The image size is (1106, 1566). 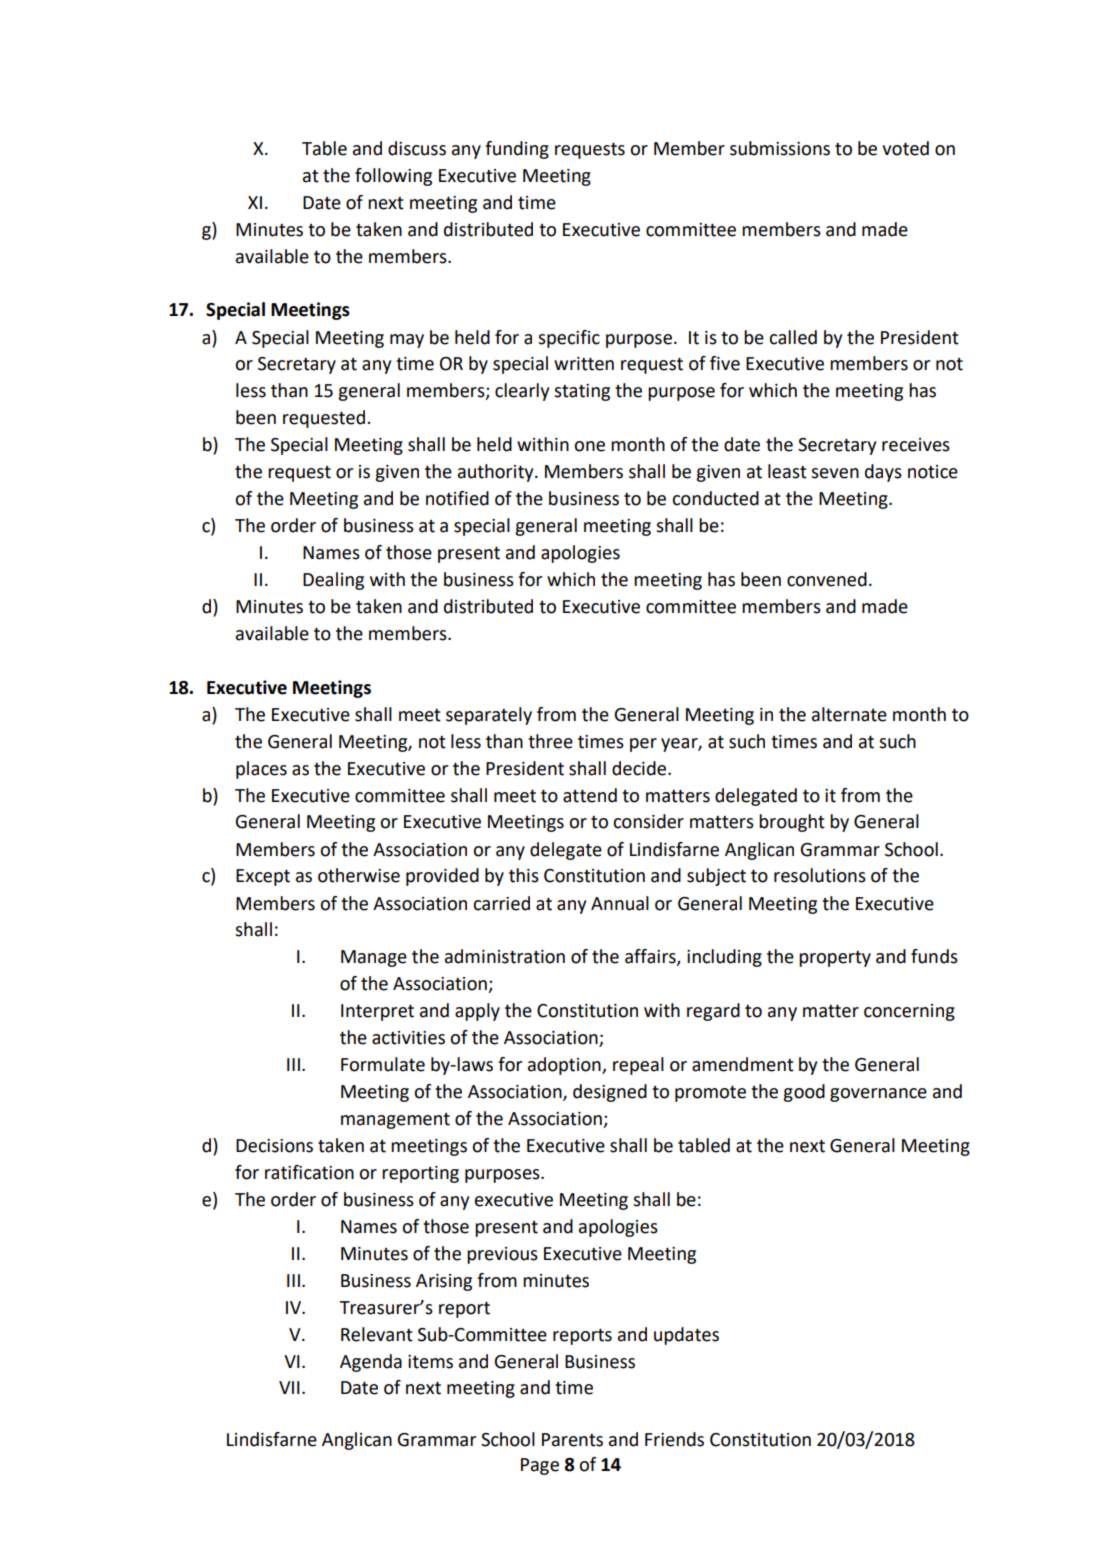 What do you see at coordinates (909, 1012) in the screenshot?
I see `concerning` at bounding box center [909, 1012].
